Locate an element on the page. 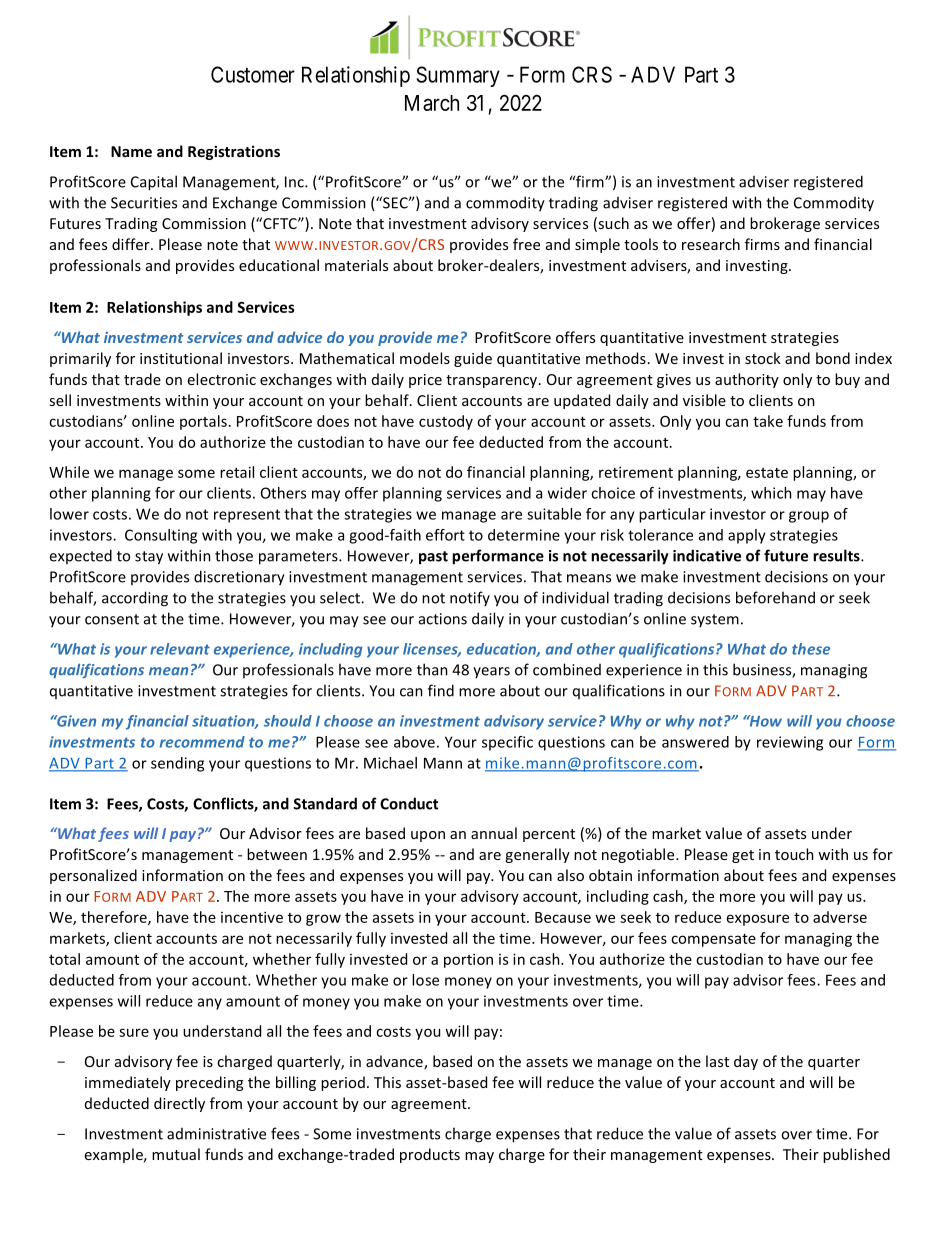 The width and height of the document is (952, 1233). reviewing is located at coordinates (790, 743).
